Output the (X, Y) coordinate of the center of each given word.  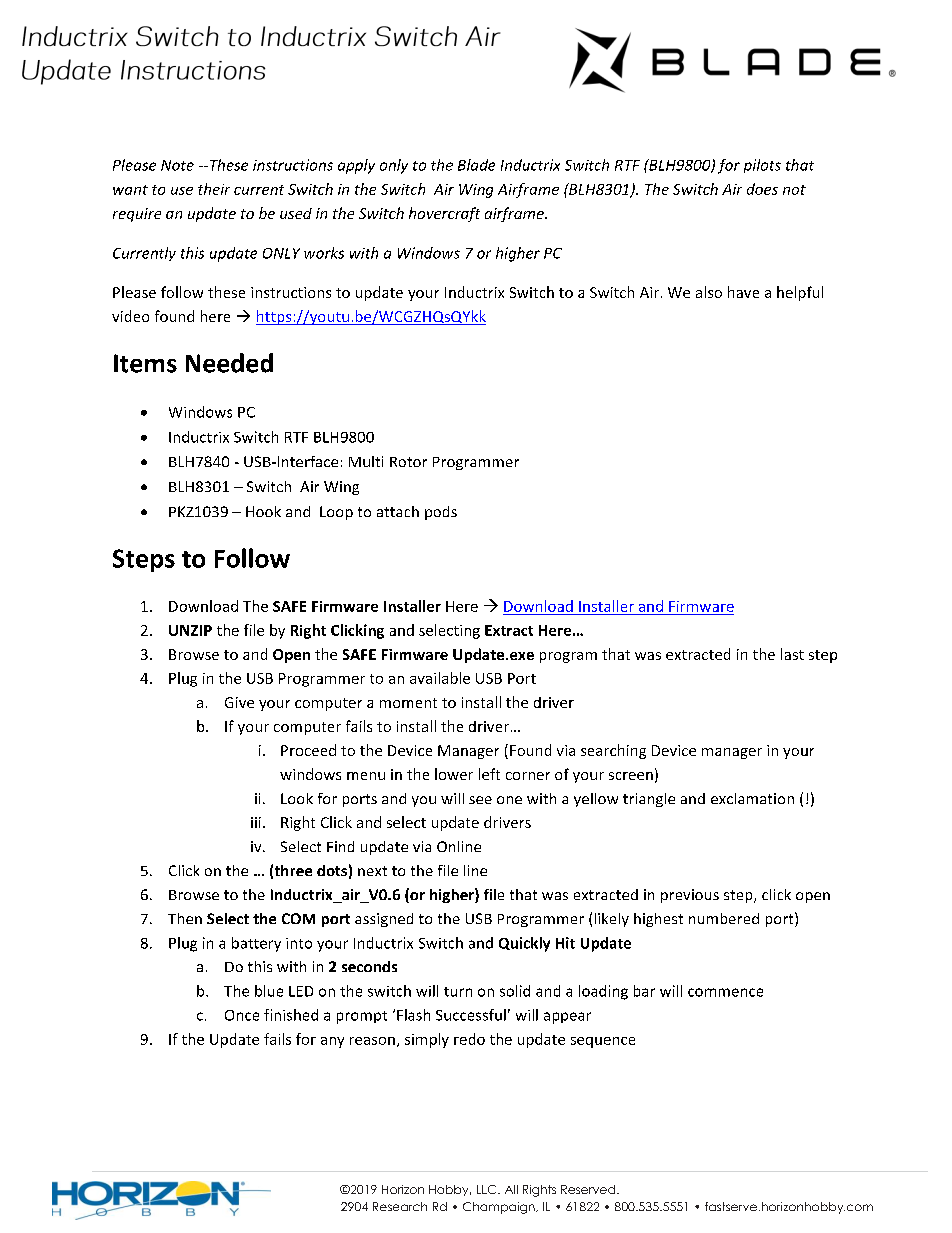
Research (400, 1206)
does (762, 189)
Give (239, 702)
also (709, 292)
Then (185, 918)
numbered (724, 918)
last (792, 654)
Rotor (408, 462)
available (440, 678)
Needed (229, 363)
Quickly (524, 944)
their (214, 189)
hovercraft (444, 214)
